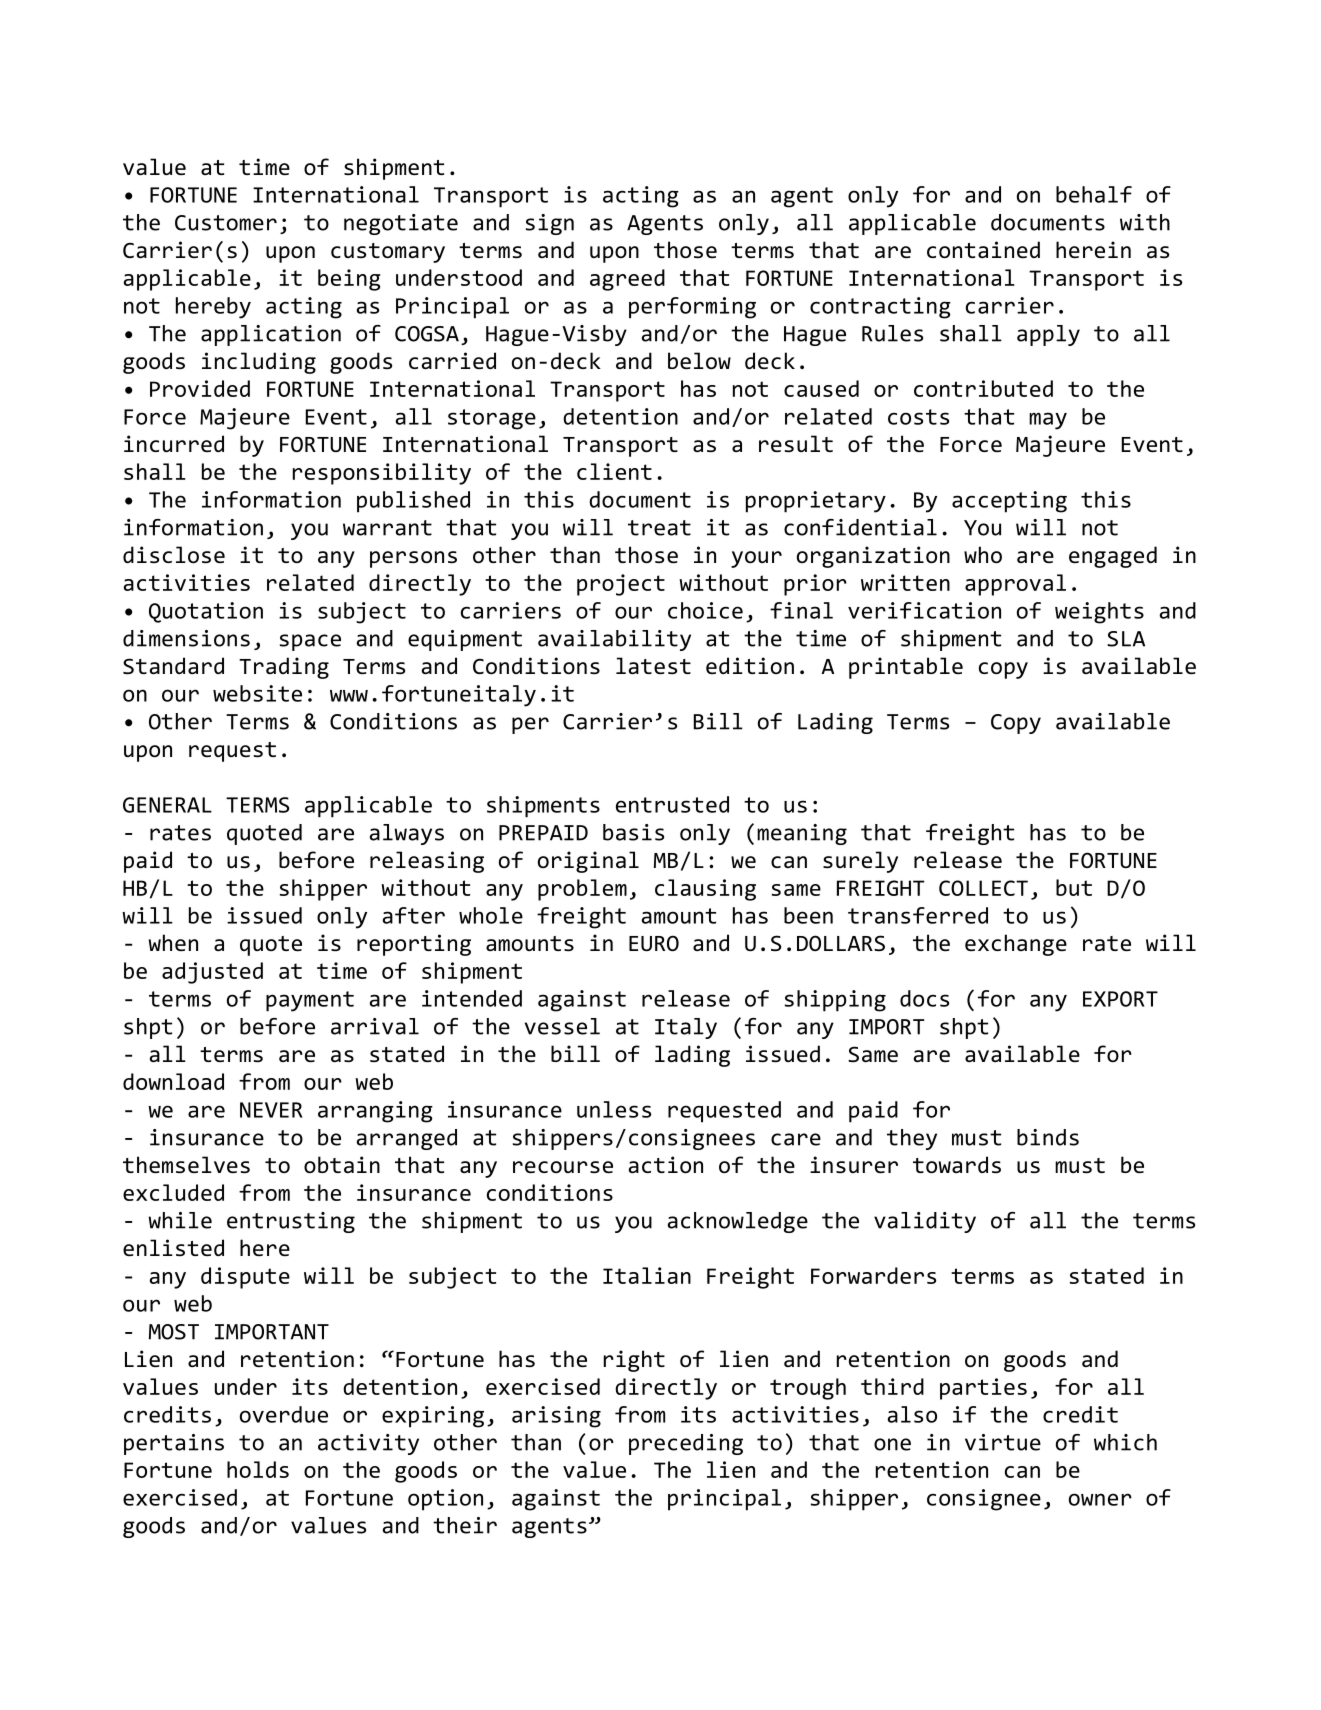 This screenshot has height=1710, width=1321. What do you see at coordinates (686, 1444) in the screenshot?
I see `preceding` at bounding box center [686, 1444].
